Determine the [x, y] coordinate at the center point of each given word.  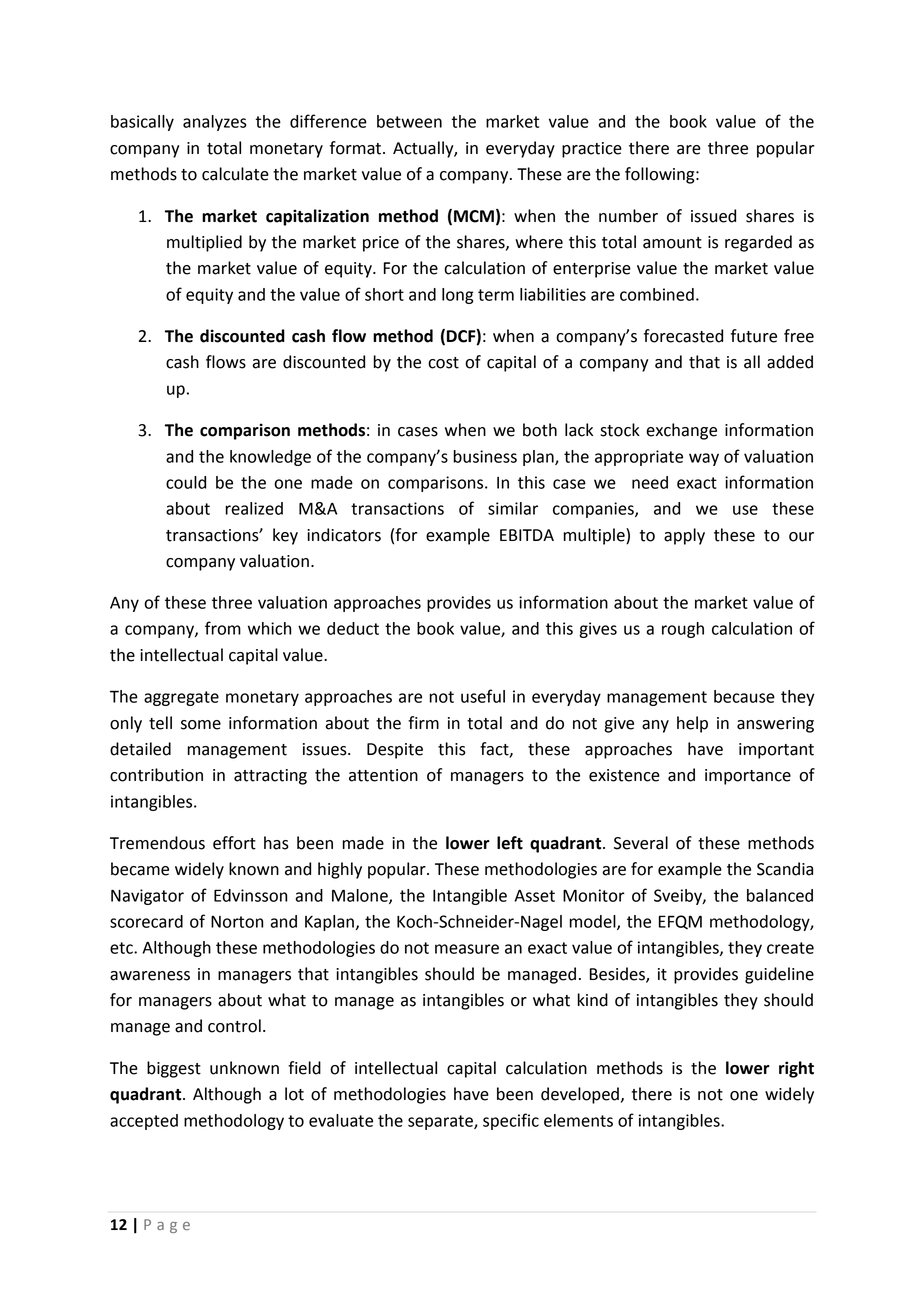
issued [713, 216]
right [796, 1069]
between [409, 121]
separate [441, 1122]
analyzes [215, 123]
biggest [174, 1069]
